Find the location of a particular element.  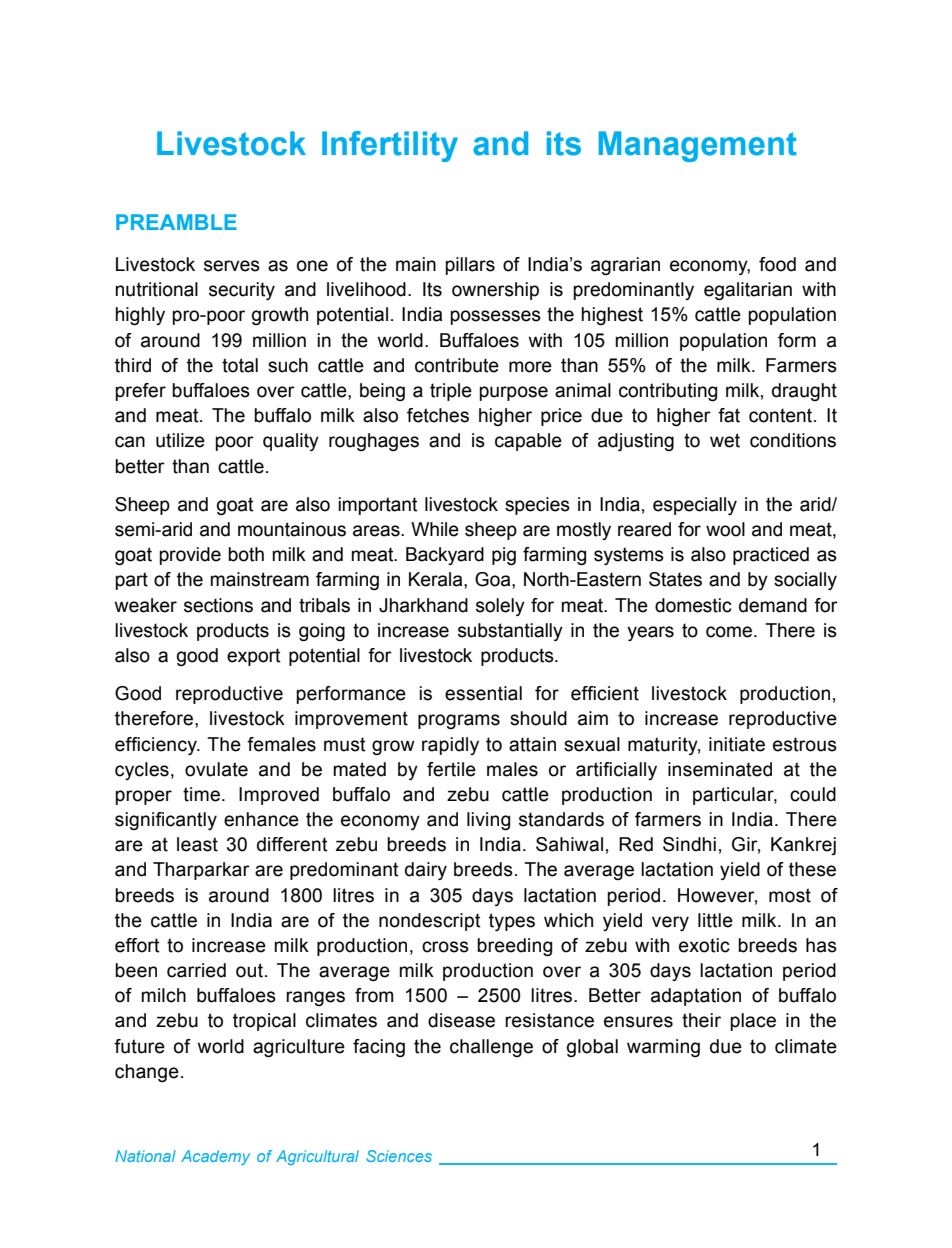

export is located at coordinates (254, 657).
